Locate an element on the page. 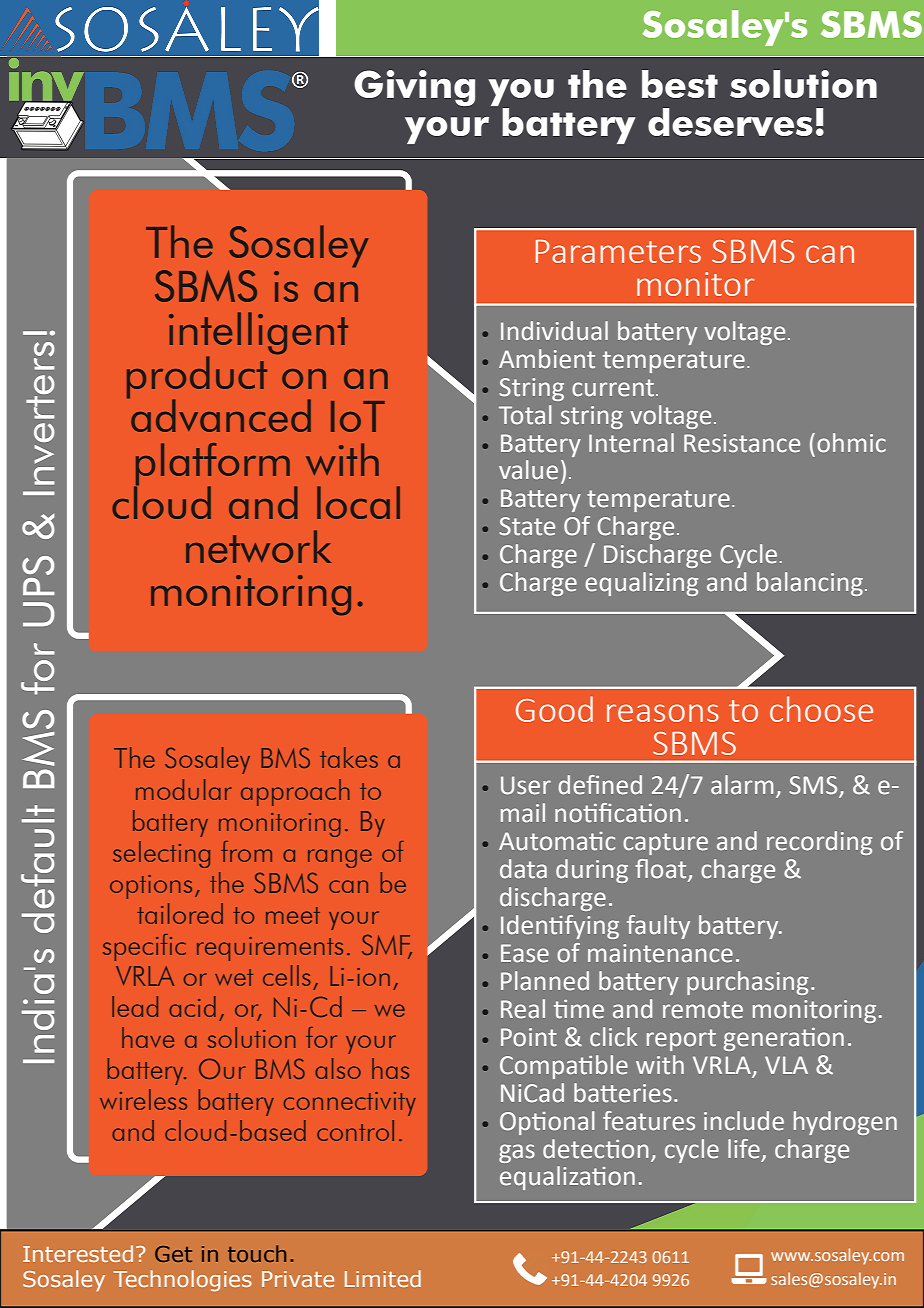  Limited is located at coordinates (383, 1278).
